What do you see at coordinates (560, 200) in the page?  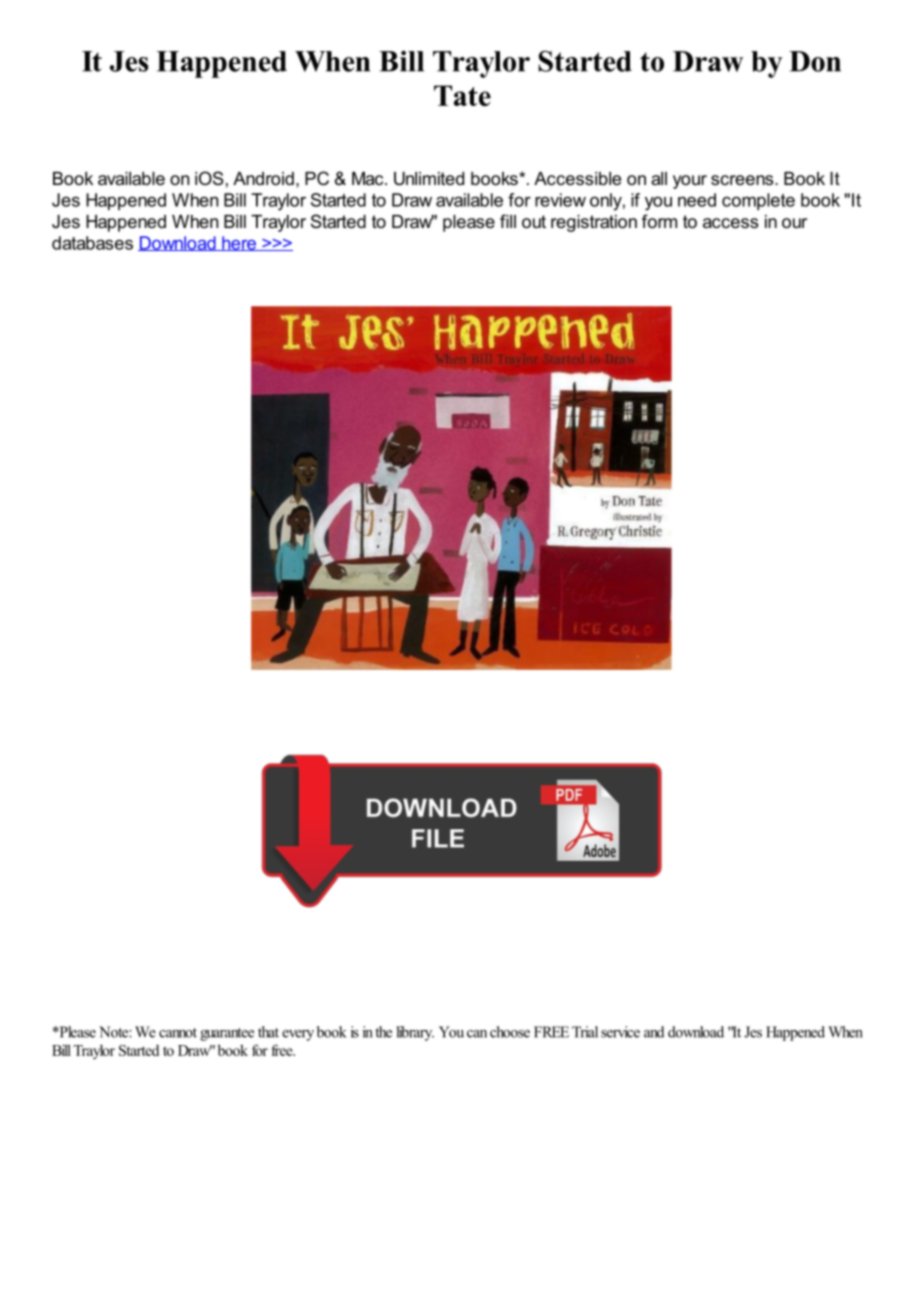 I see `review` at bounding box center [560, 200].
